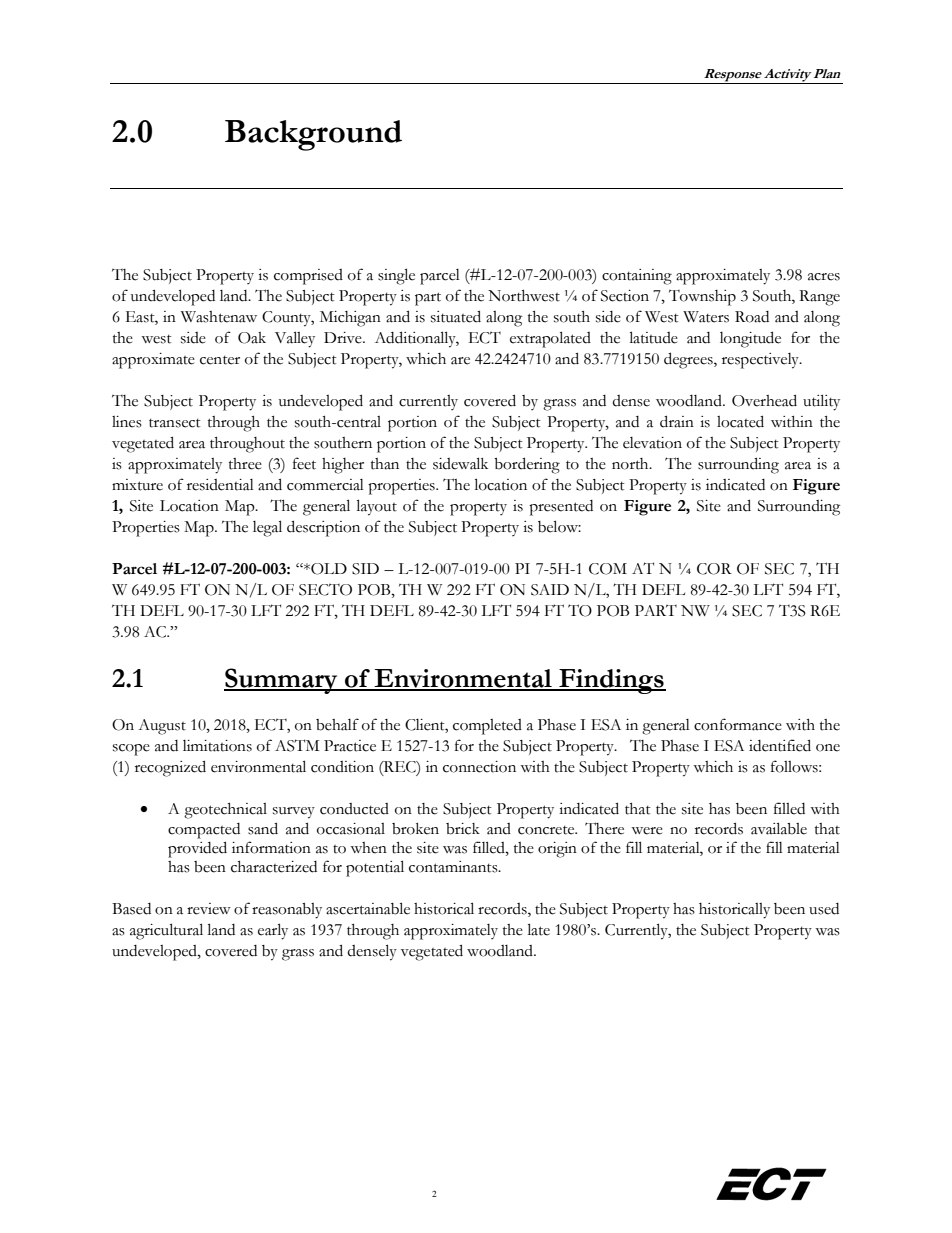 The image size is (952, 1233). Describe the element at coordinates (740, 421) in the screenshot. I see `located` at that location.
